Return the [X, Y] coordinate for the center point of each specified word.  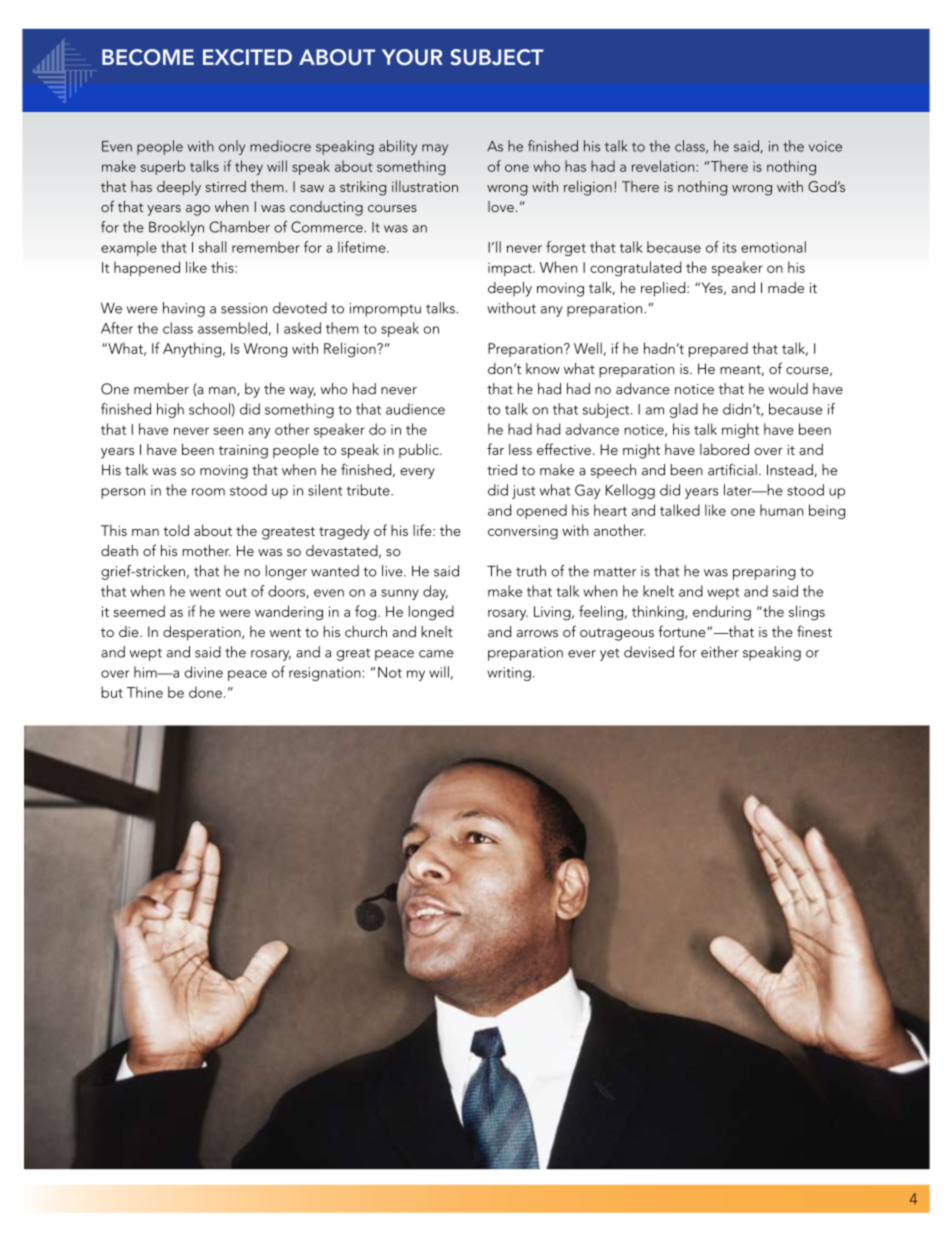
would [788, 389]
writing [509, 674]
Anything [193, 350]
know [543, 368]
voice [825, 146]
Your [412, 57]
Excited [247, 57]
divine [204, 672]
